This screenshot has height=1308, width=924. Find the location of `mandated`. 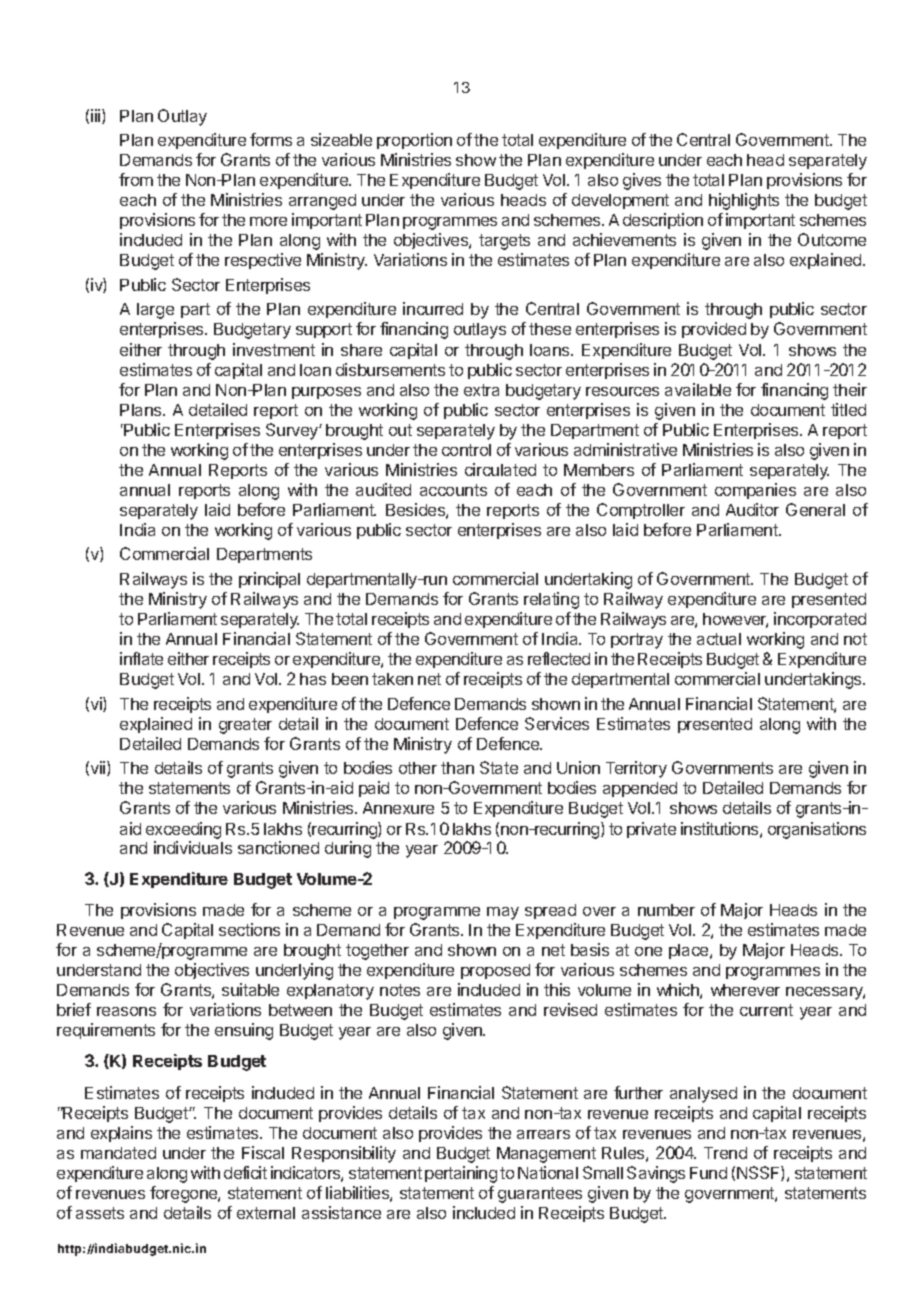

mandated is located at coordinates (118, 1153).
